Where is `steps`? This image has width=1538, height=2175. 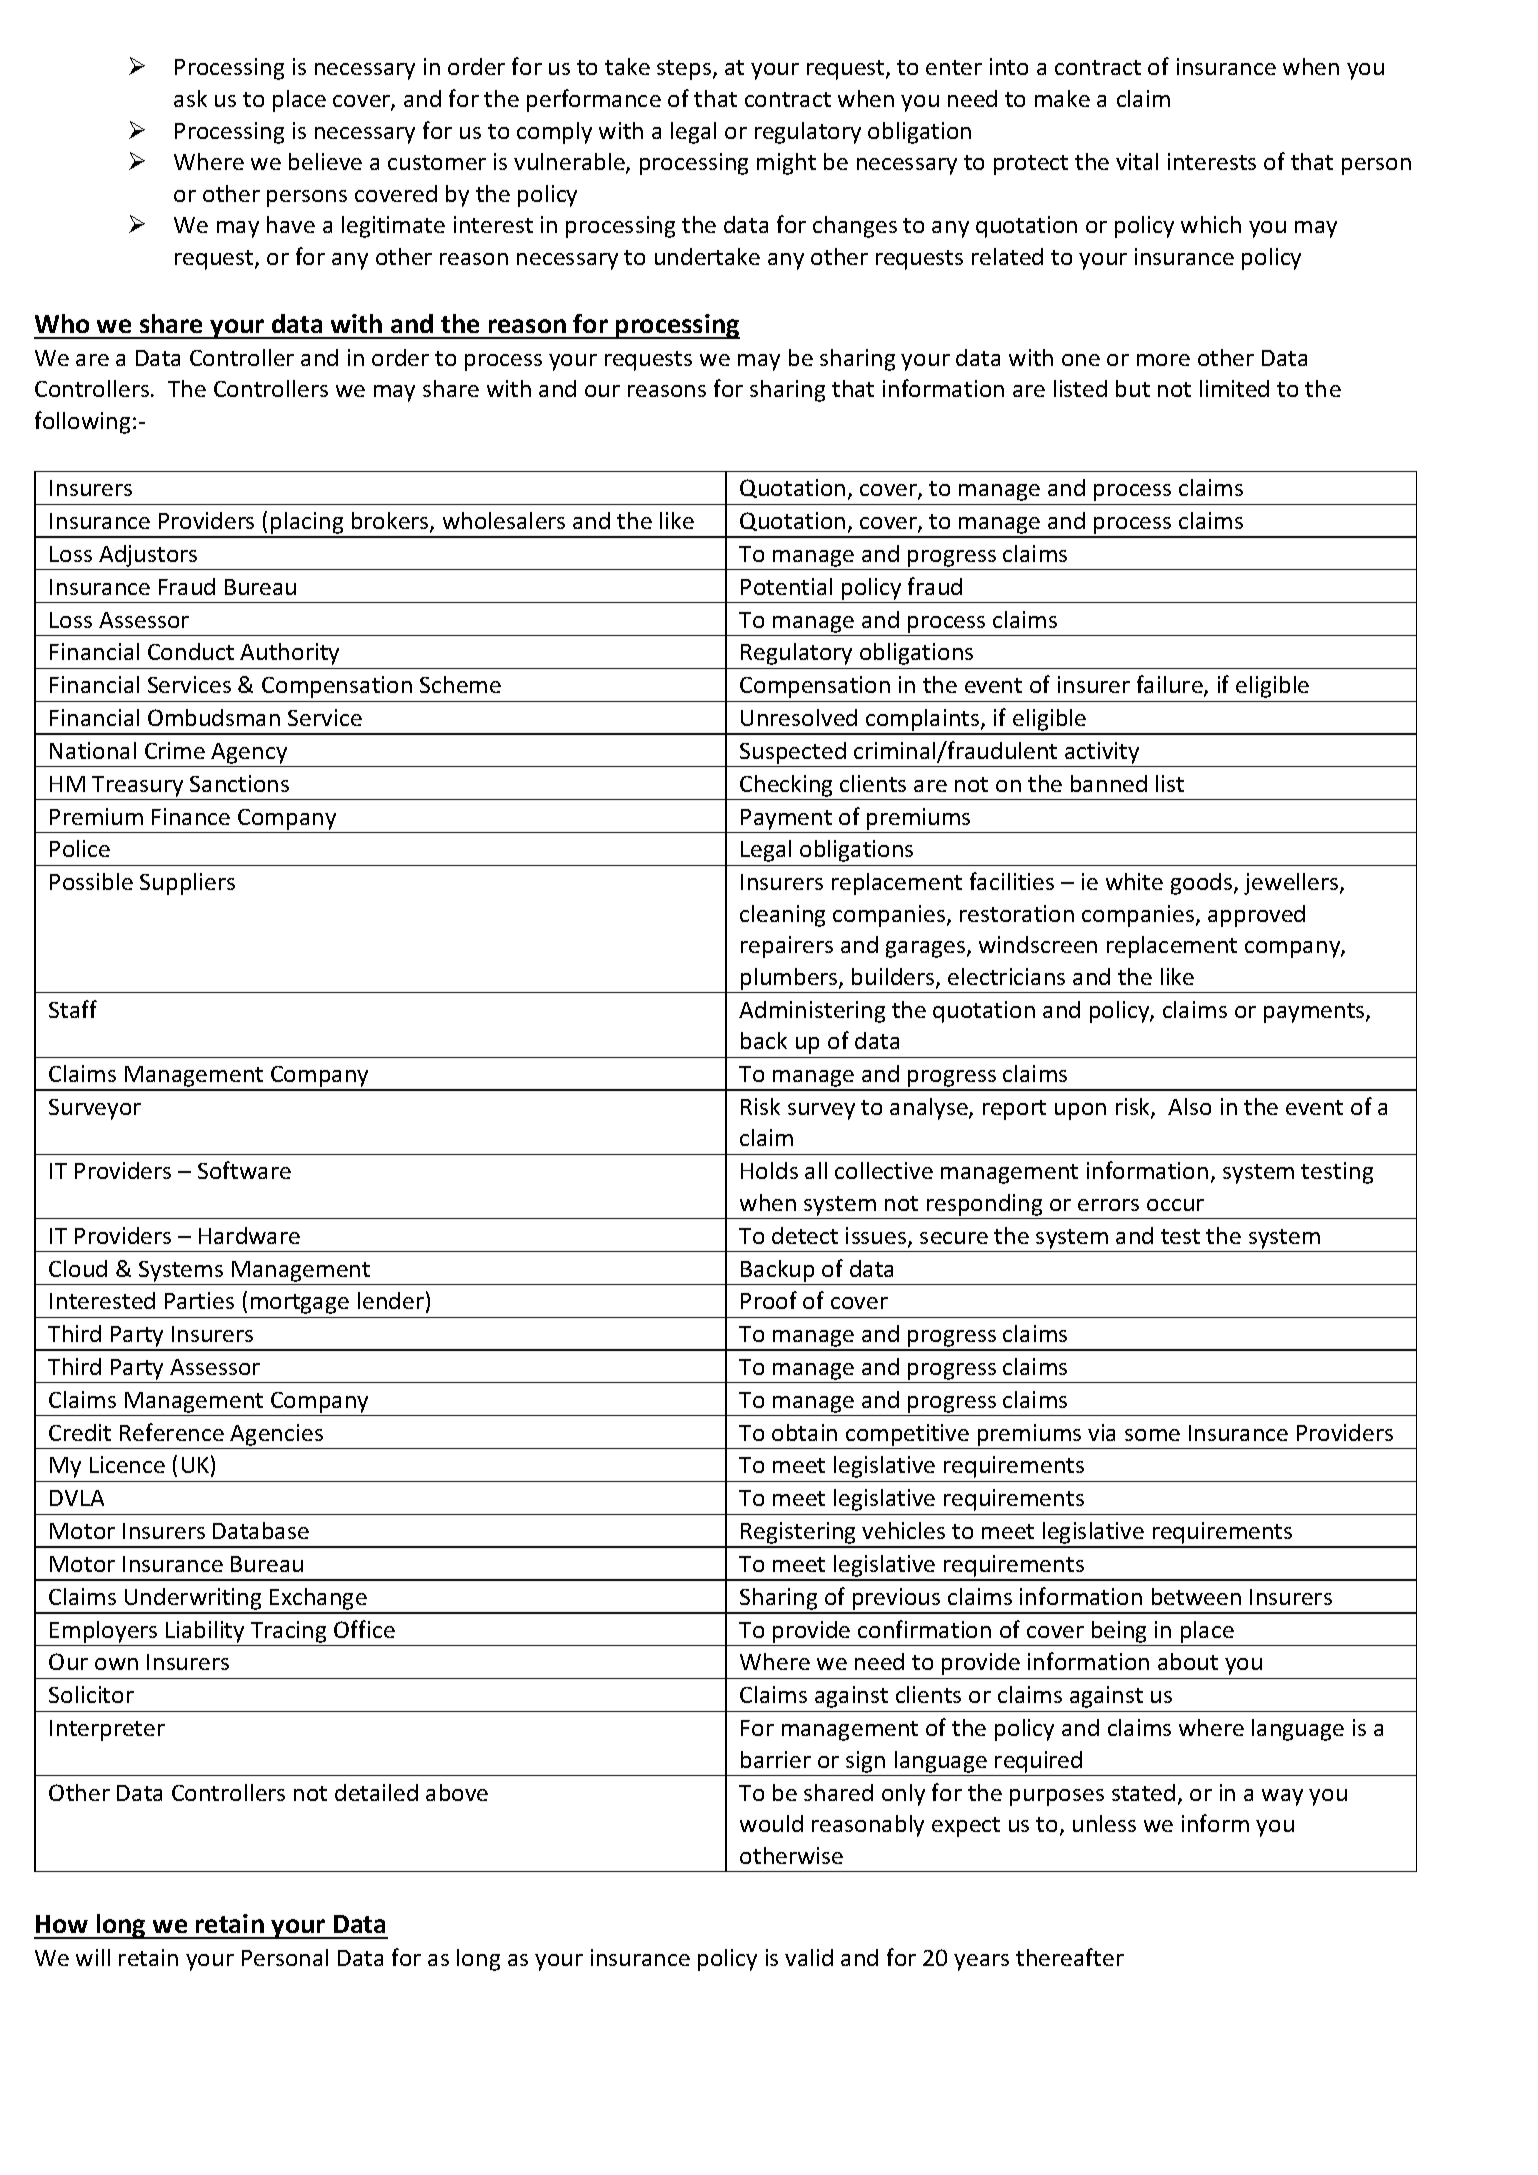
steps is located at coordinates (685, 70).
